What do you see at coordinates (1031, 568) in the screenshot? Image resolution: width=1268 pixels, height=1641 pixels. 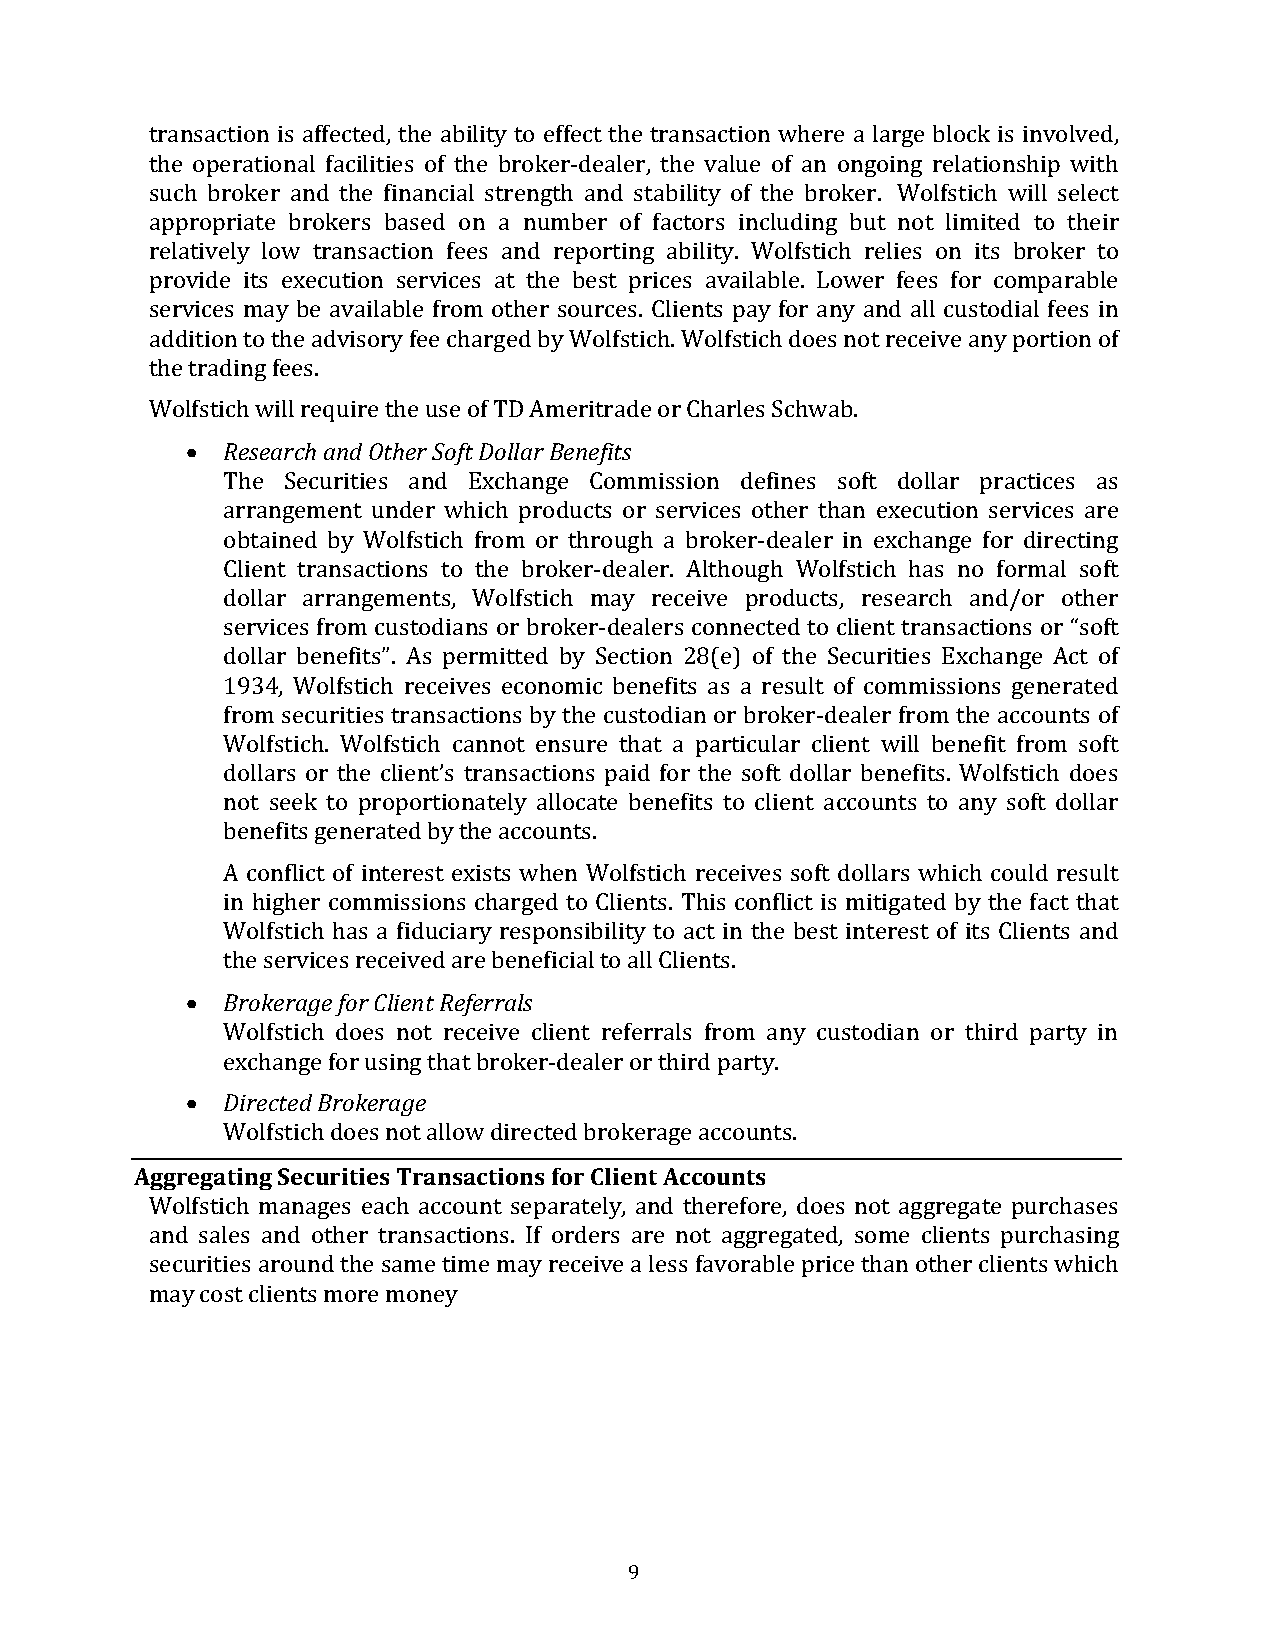 I see `formal` at bounding box center [1031, 568].
